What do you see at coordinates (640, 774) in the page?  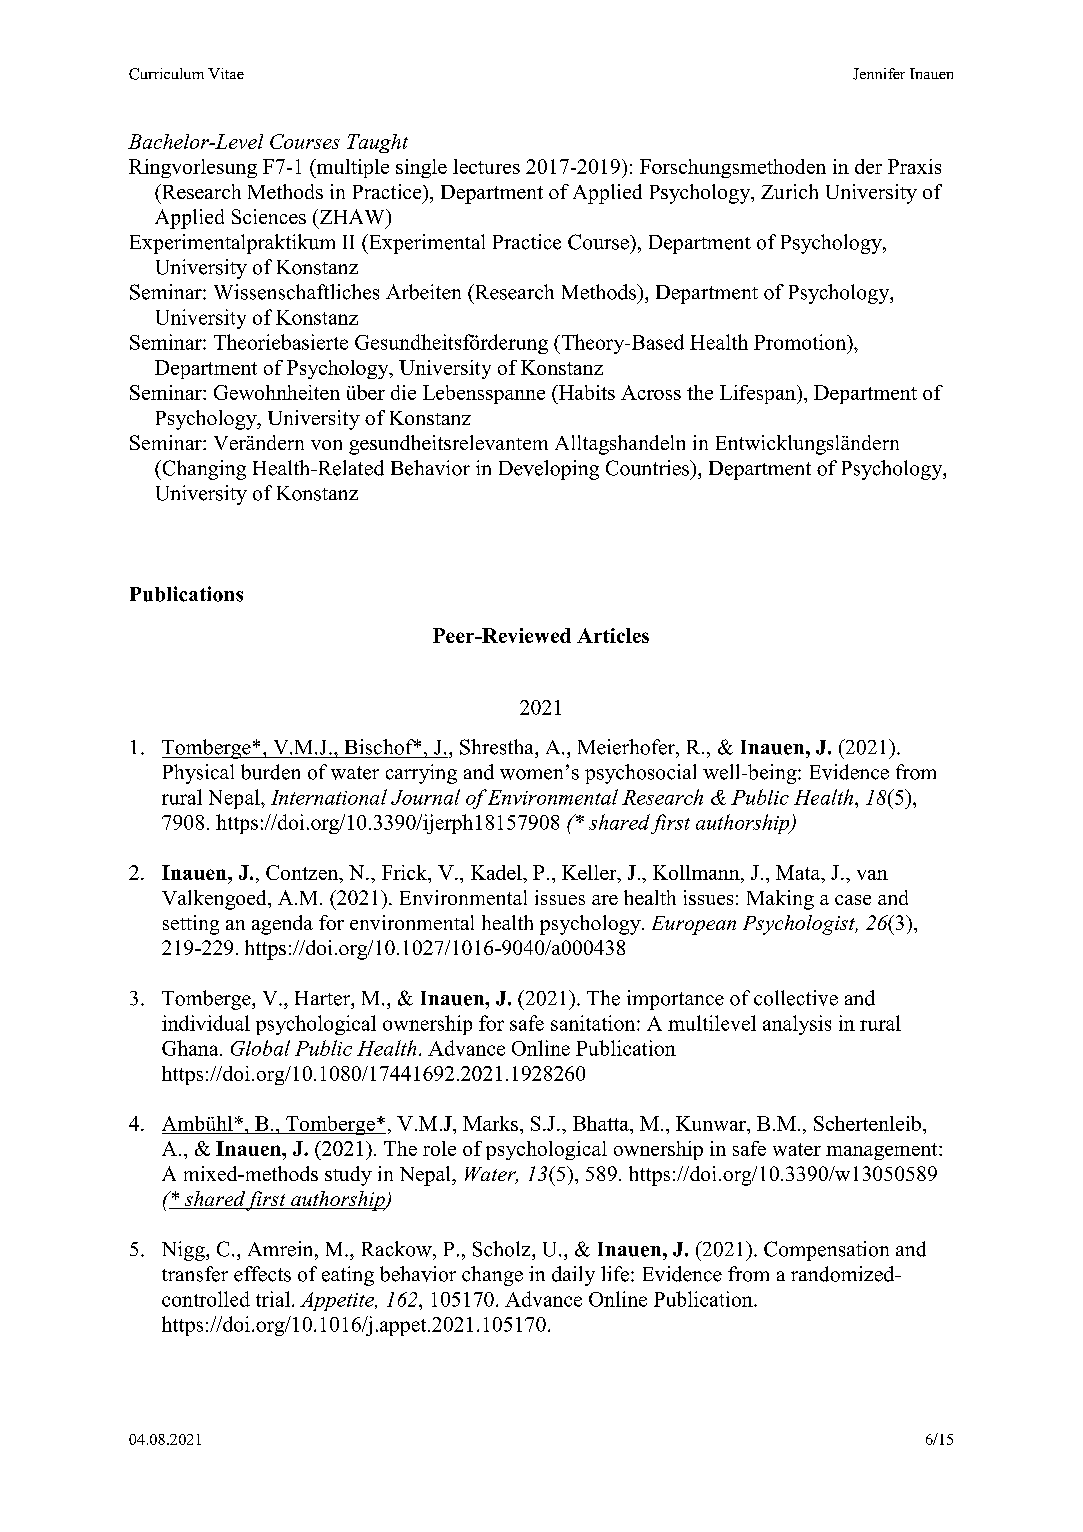 I see `psychosocial` at bounding box center [640, 774].
